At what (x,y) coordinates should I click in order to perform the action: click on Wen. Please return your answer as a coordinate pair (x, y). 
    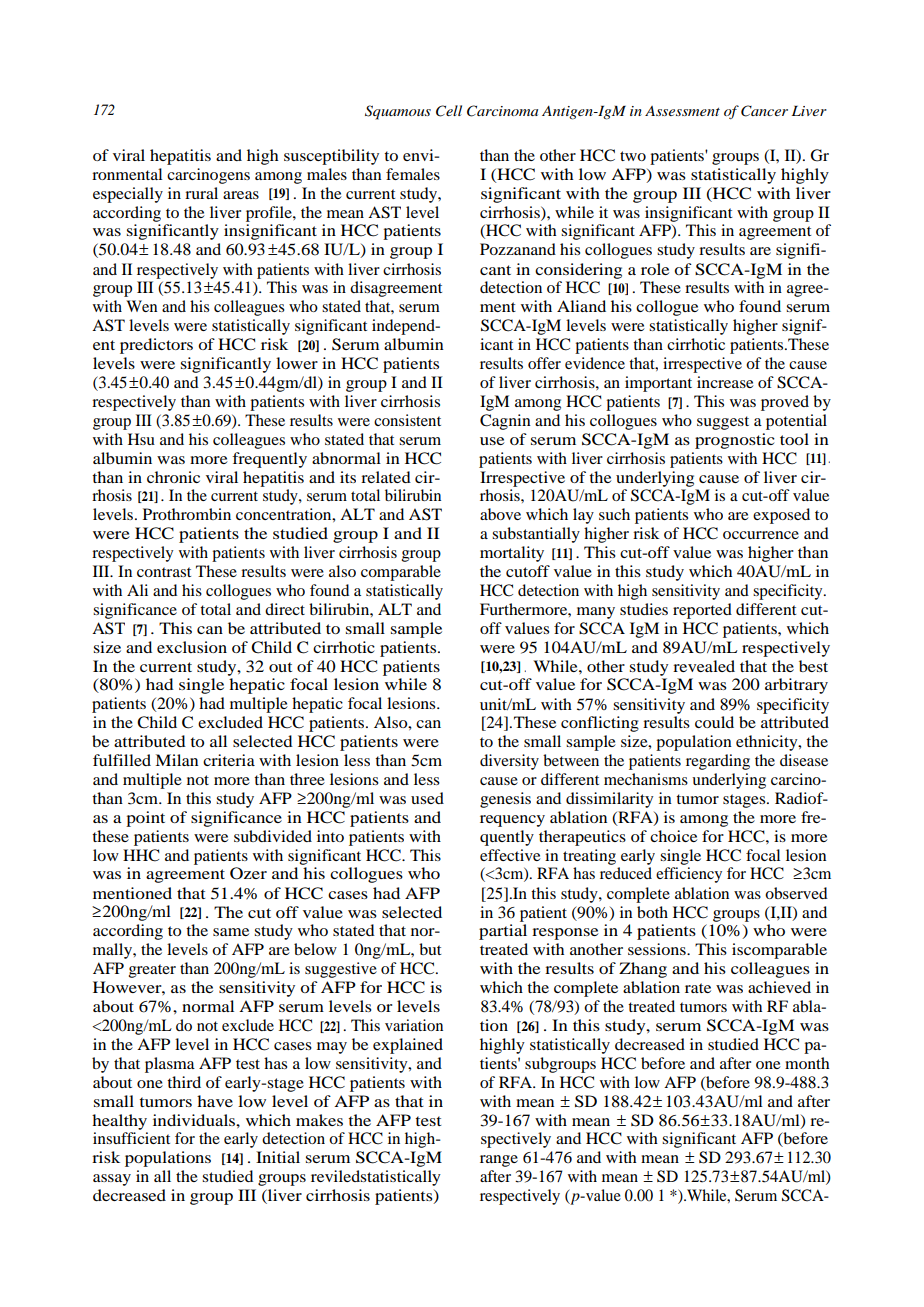
    Looking at the image, I should click on (141, 306).
